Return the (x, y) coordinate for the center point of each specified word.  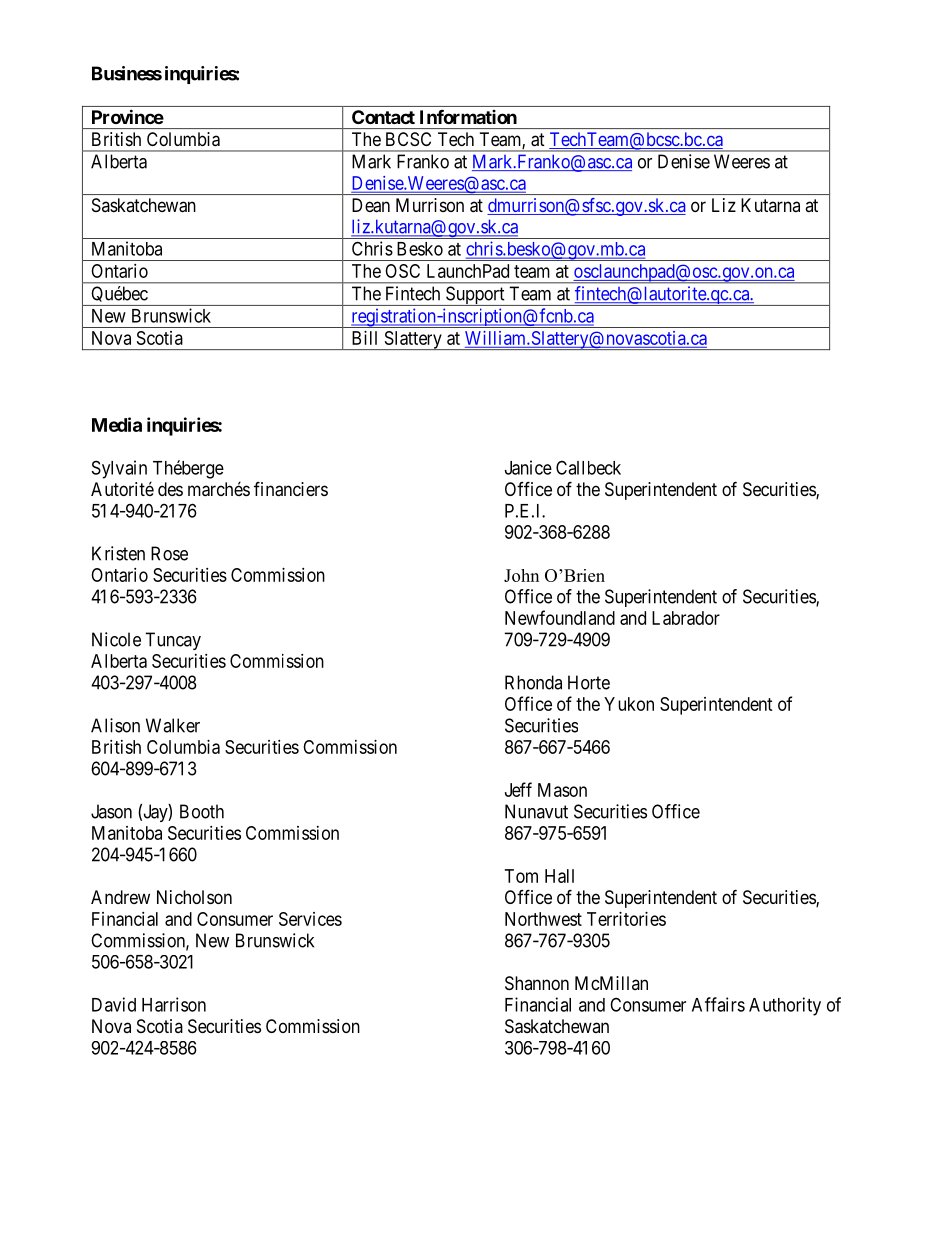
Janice (528, 467)
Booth (202, 811)
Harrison (174, 1004)
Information (468, 117)
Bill (364, 338)
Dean (371, 205)
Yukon (629, 704)
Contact (383, 117)
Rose (169, 553)
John (521, 575)
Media (117, 424)
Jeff (518, 789)
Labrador (686, 618)
